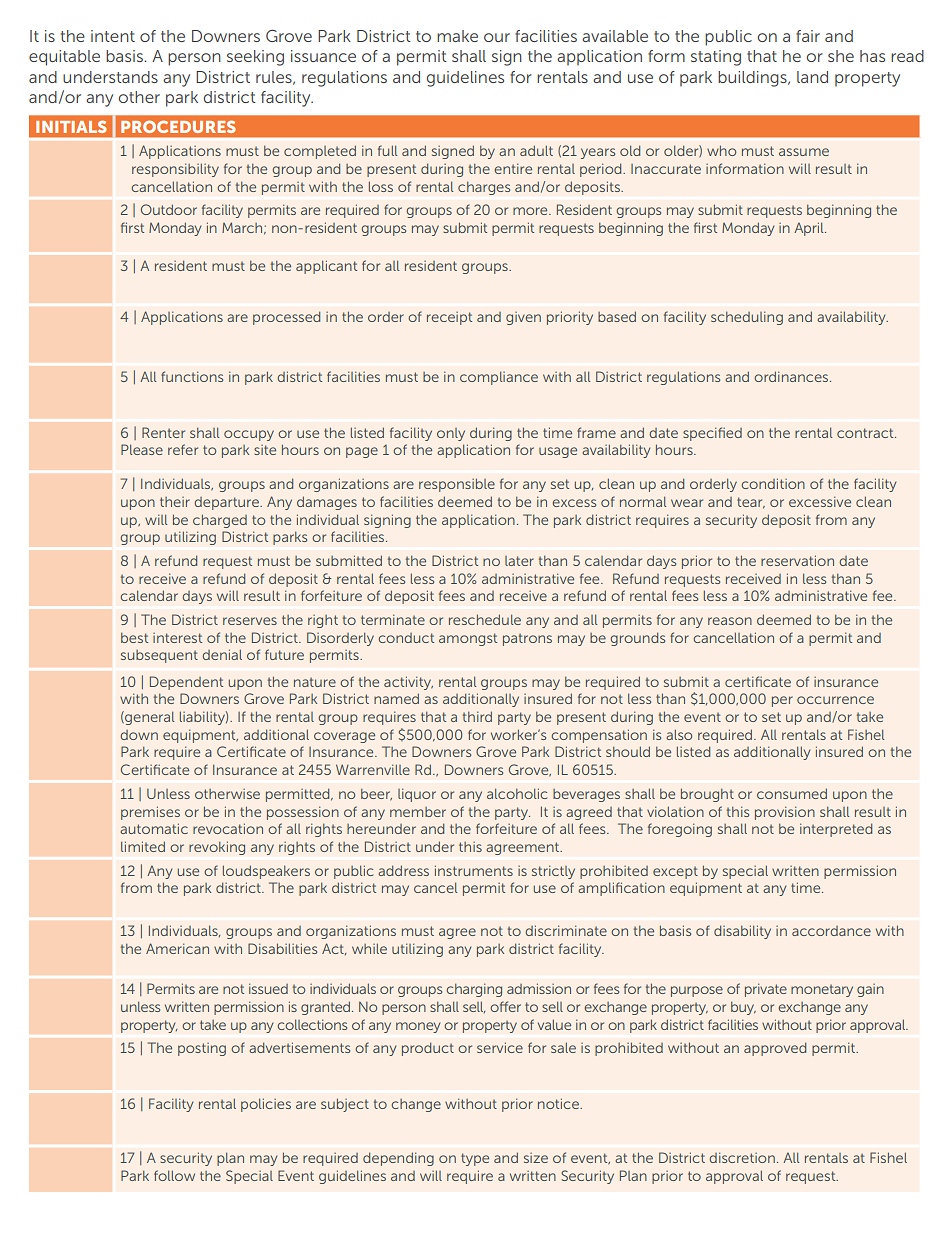 This screenshot has height=1233, width=952. Describe the element at coordinates (517, 793) in the screenshot. I see `alcoholic` at that location.
